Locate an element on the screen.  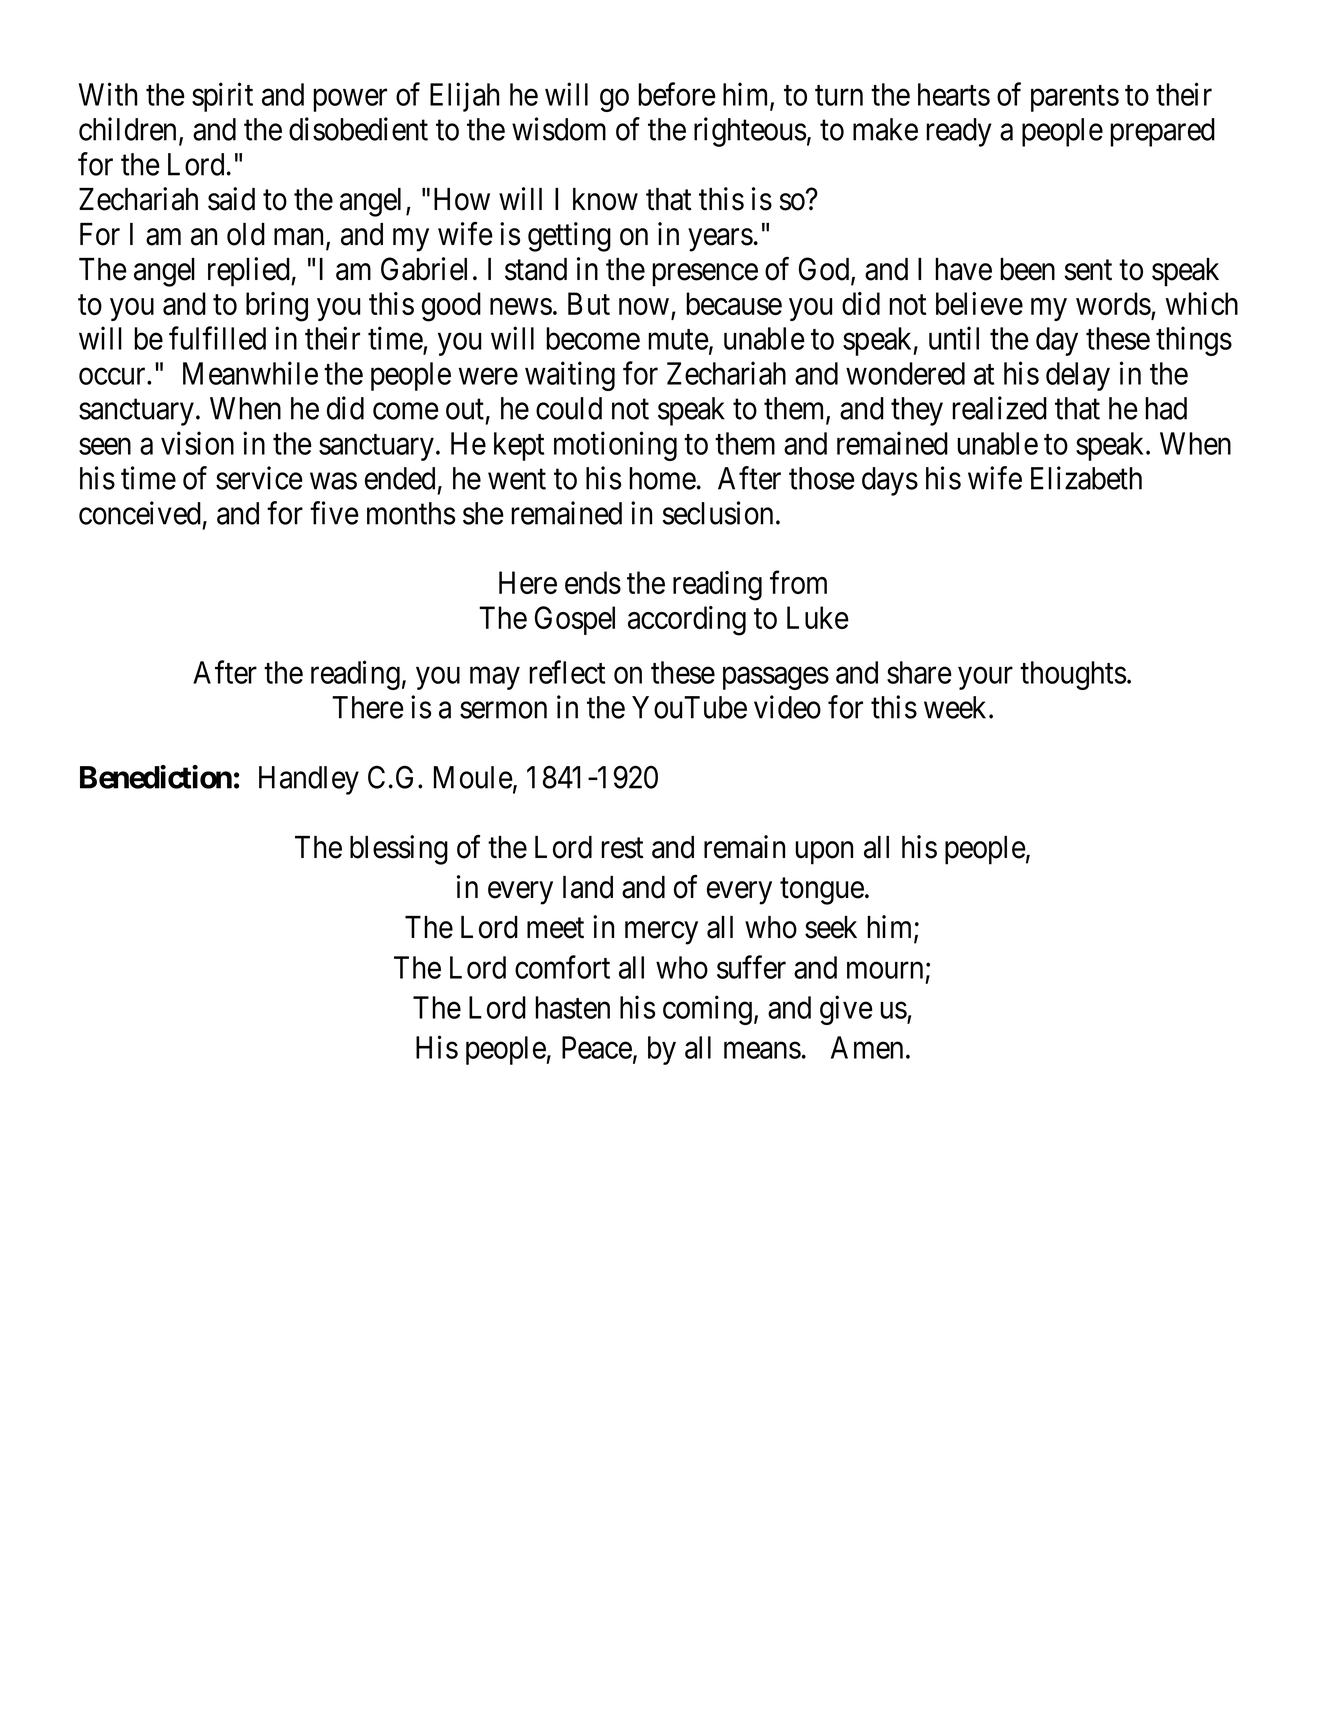
coming is located at coordinates (707, 1010).
